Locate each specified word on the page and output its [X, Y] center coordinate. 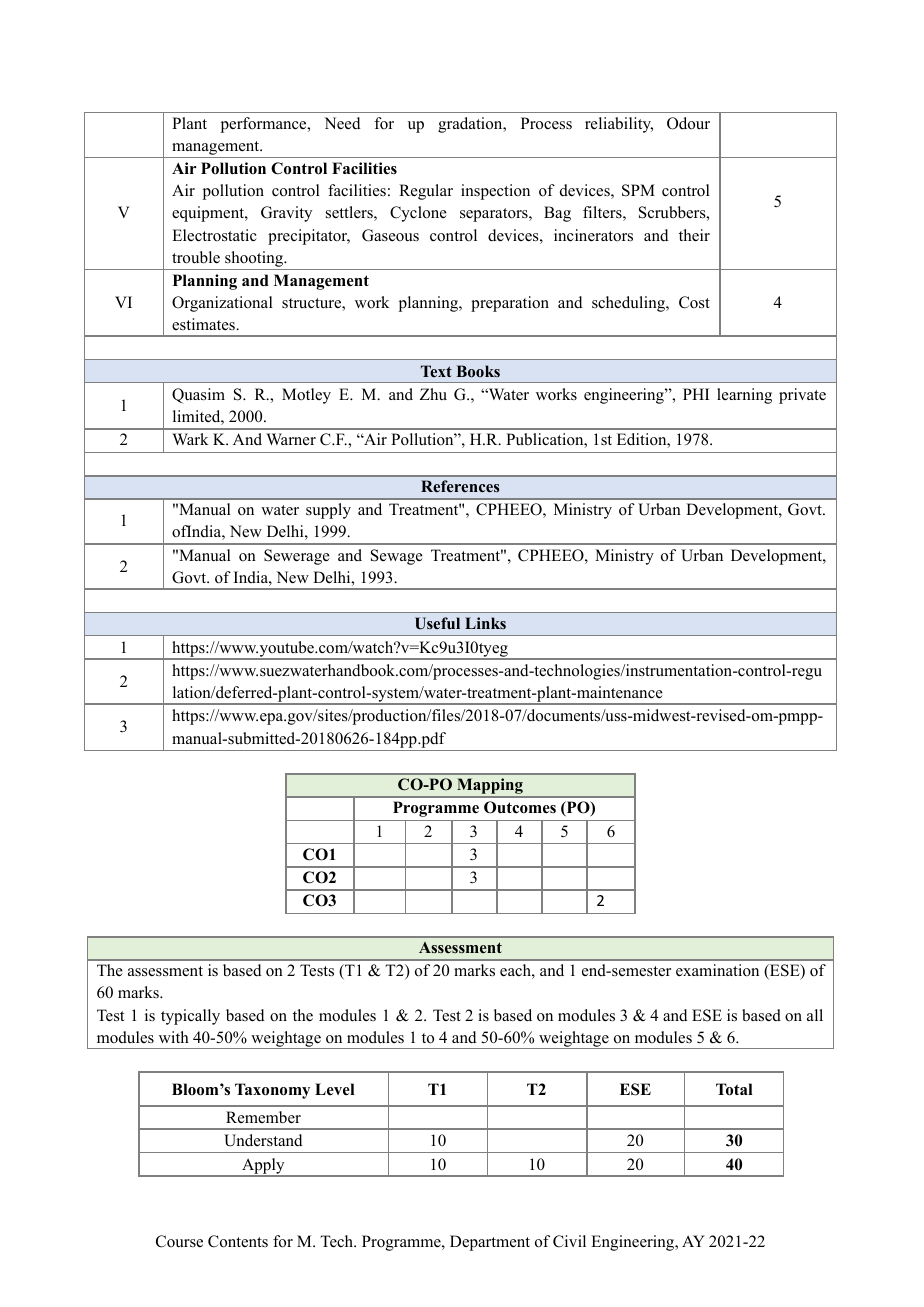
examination [717, 970]
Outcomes [520, 807]
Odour [688, 123]
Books [478, 371]
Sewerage [297, 557]
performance [265, 125]
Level [335, 1089]
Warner [291, 439]
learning [744, 396]
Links [485, 623]
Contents [238, 1241]
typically [190, 1017]
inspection [495, 192]
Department [490, 1243]
